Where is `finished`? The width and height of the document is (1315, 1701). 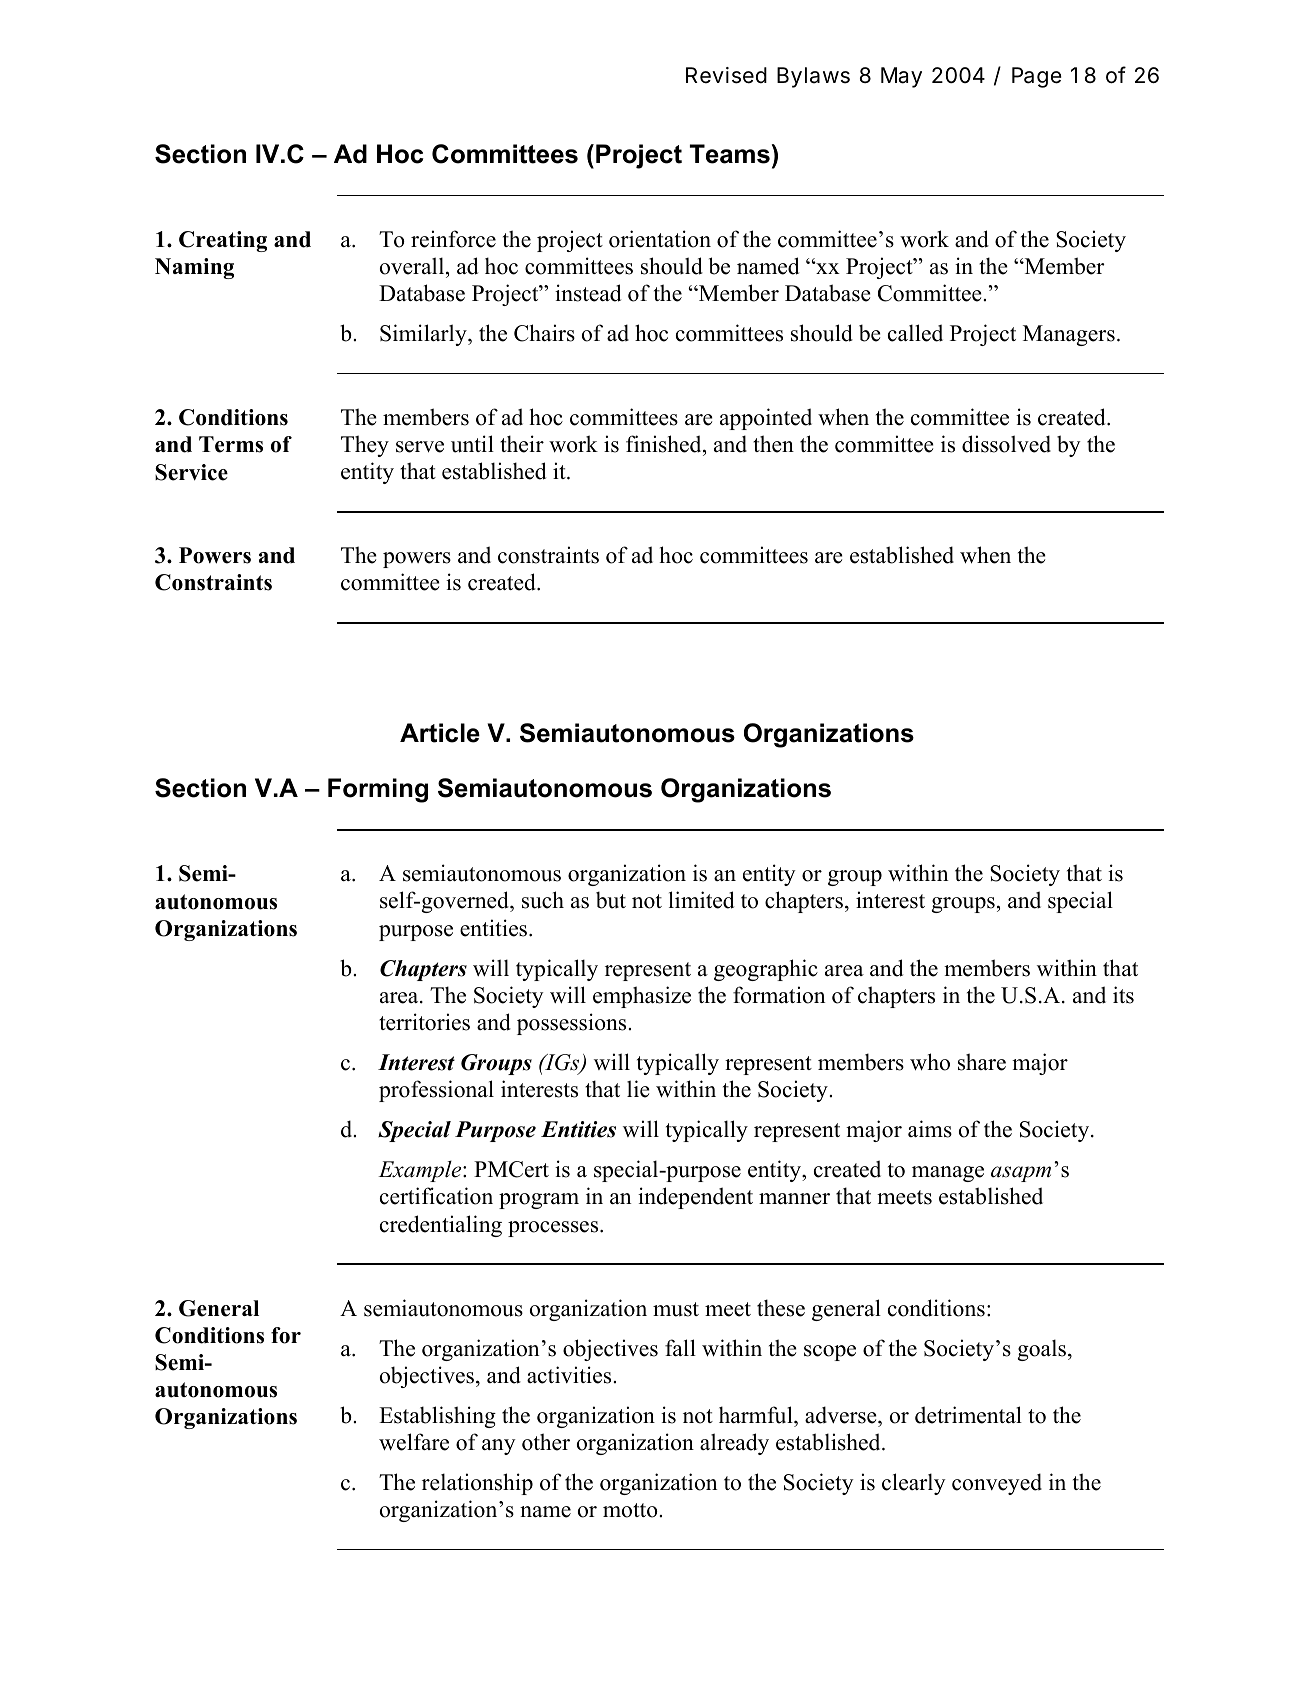 finished is located at coordinates (665, 444).
